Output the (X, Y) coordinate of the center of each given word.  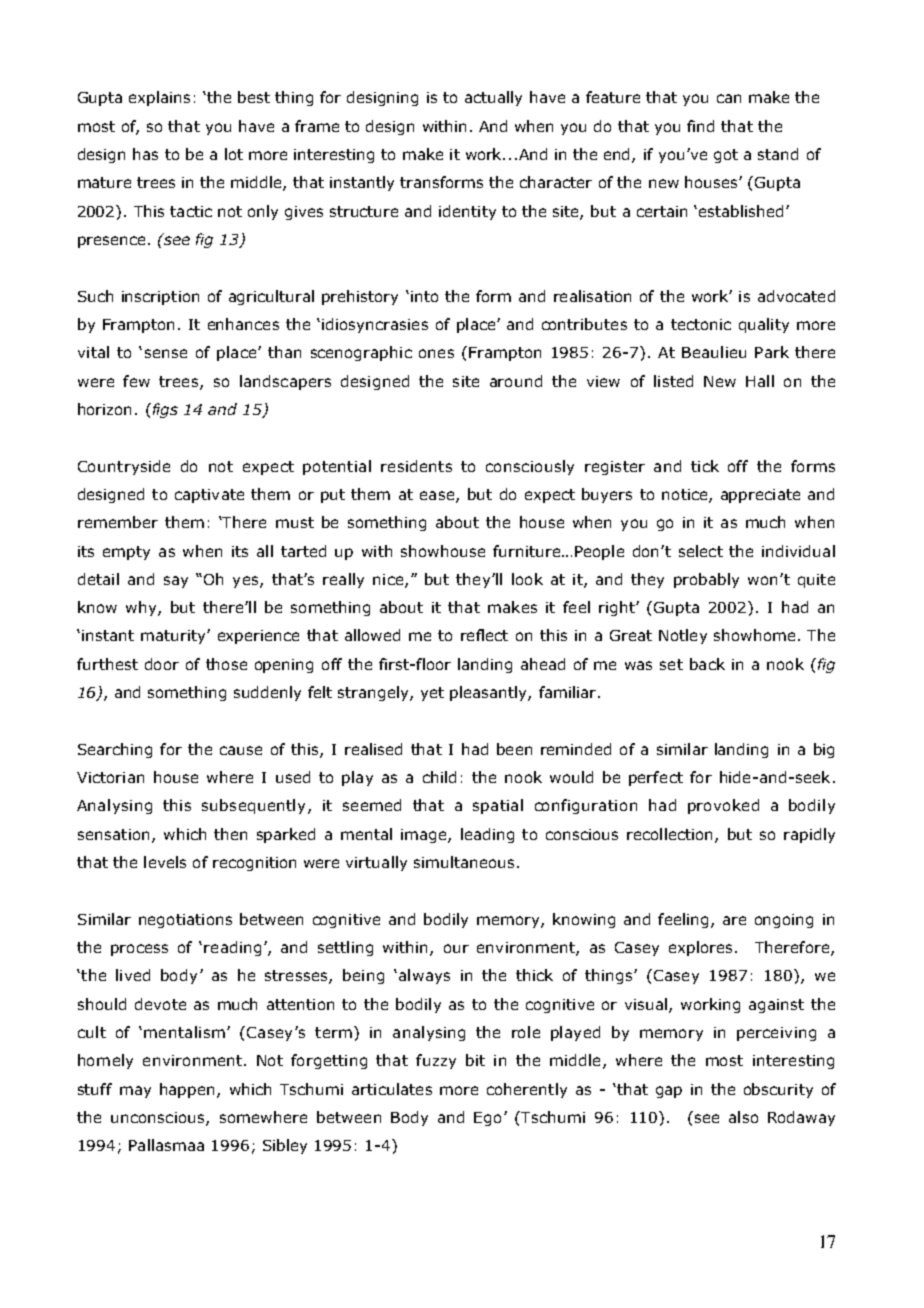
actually (493, 98)
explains (159, 98)
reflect (484, 635)
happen (187, 1090)
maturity (174, 637)
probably (706, 580)
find (700, 126)
